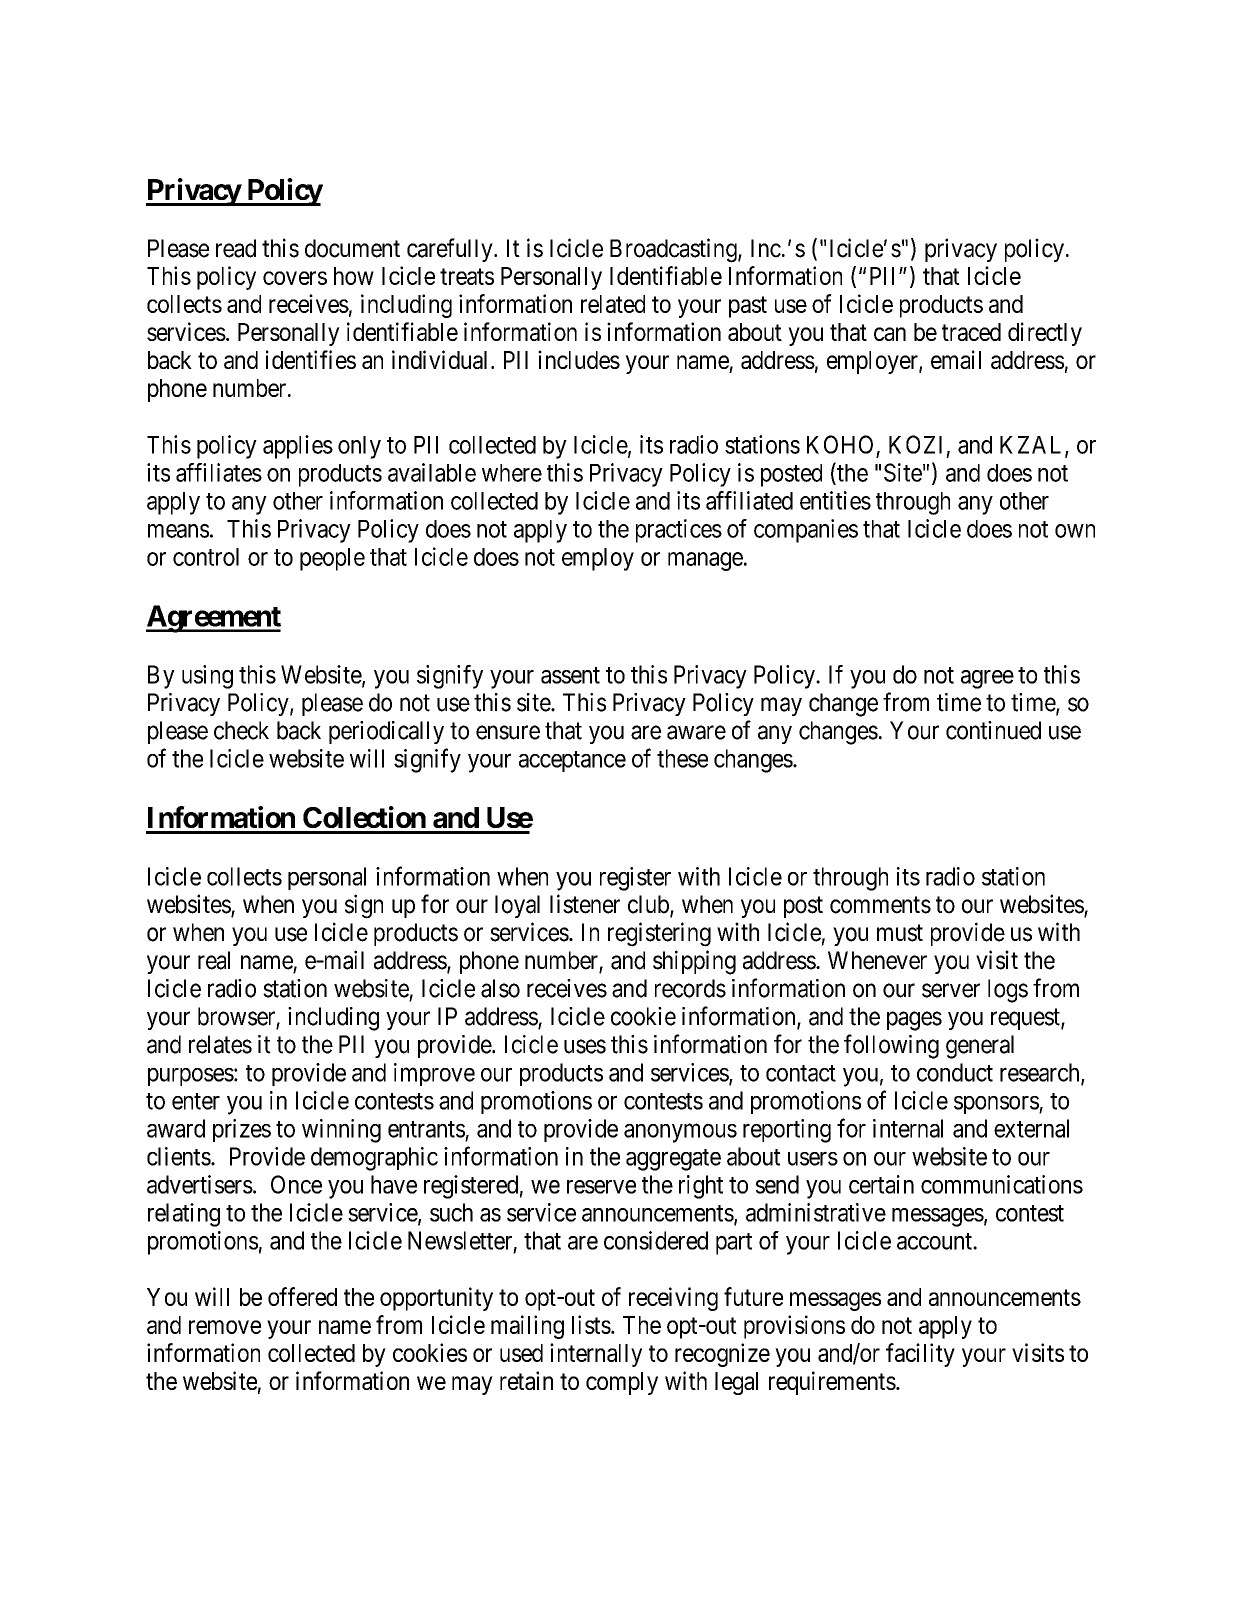  Describe the element at coordinates (971, 332) in the page. I see `traced` at that location.
